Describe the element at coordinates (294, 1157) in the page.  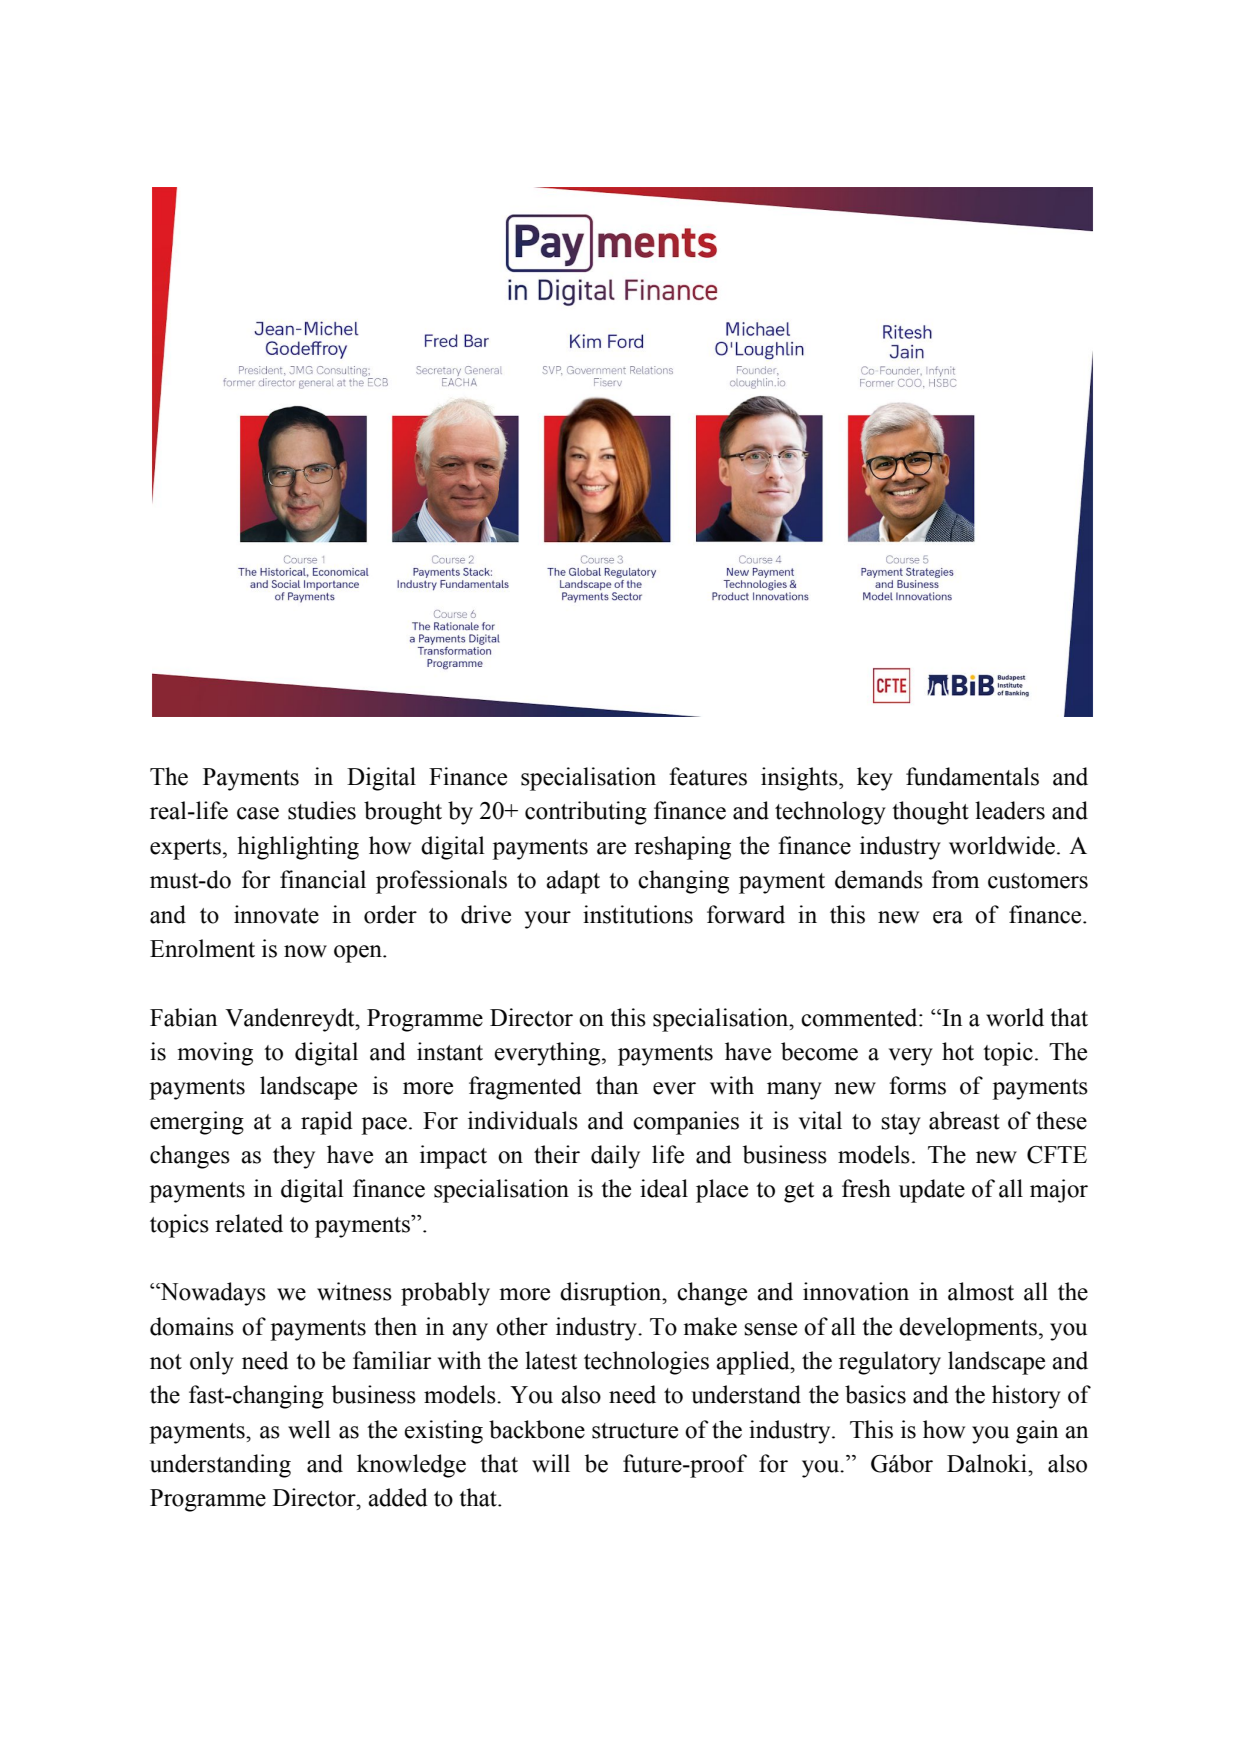
I see `they` at that location.
